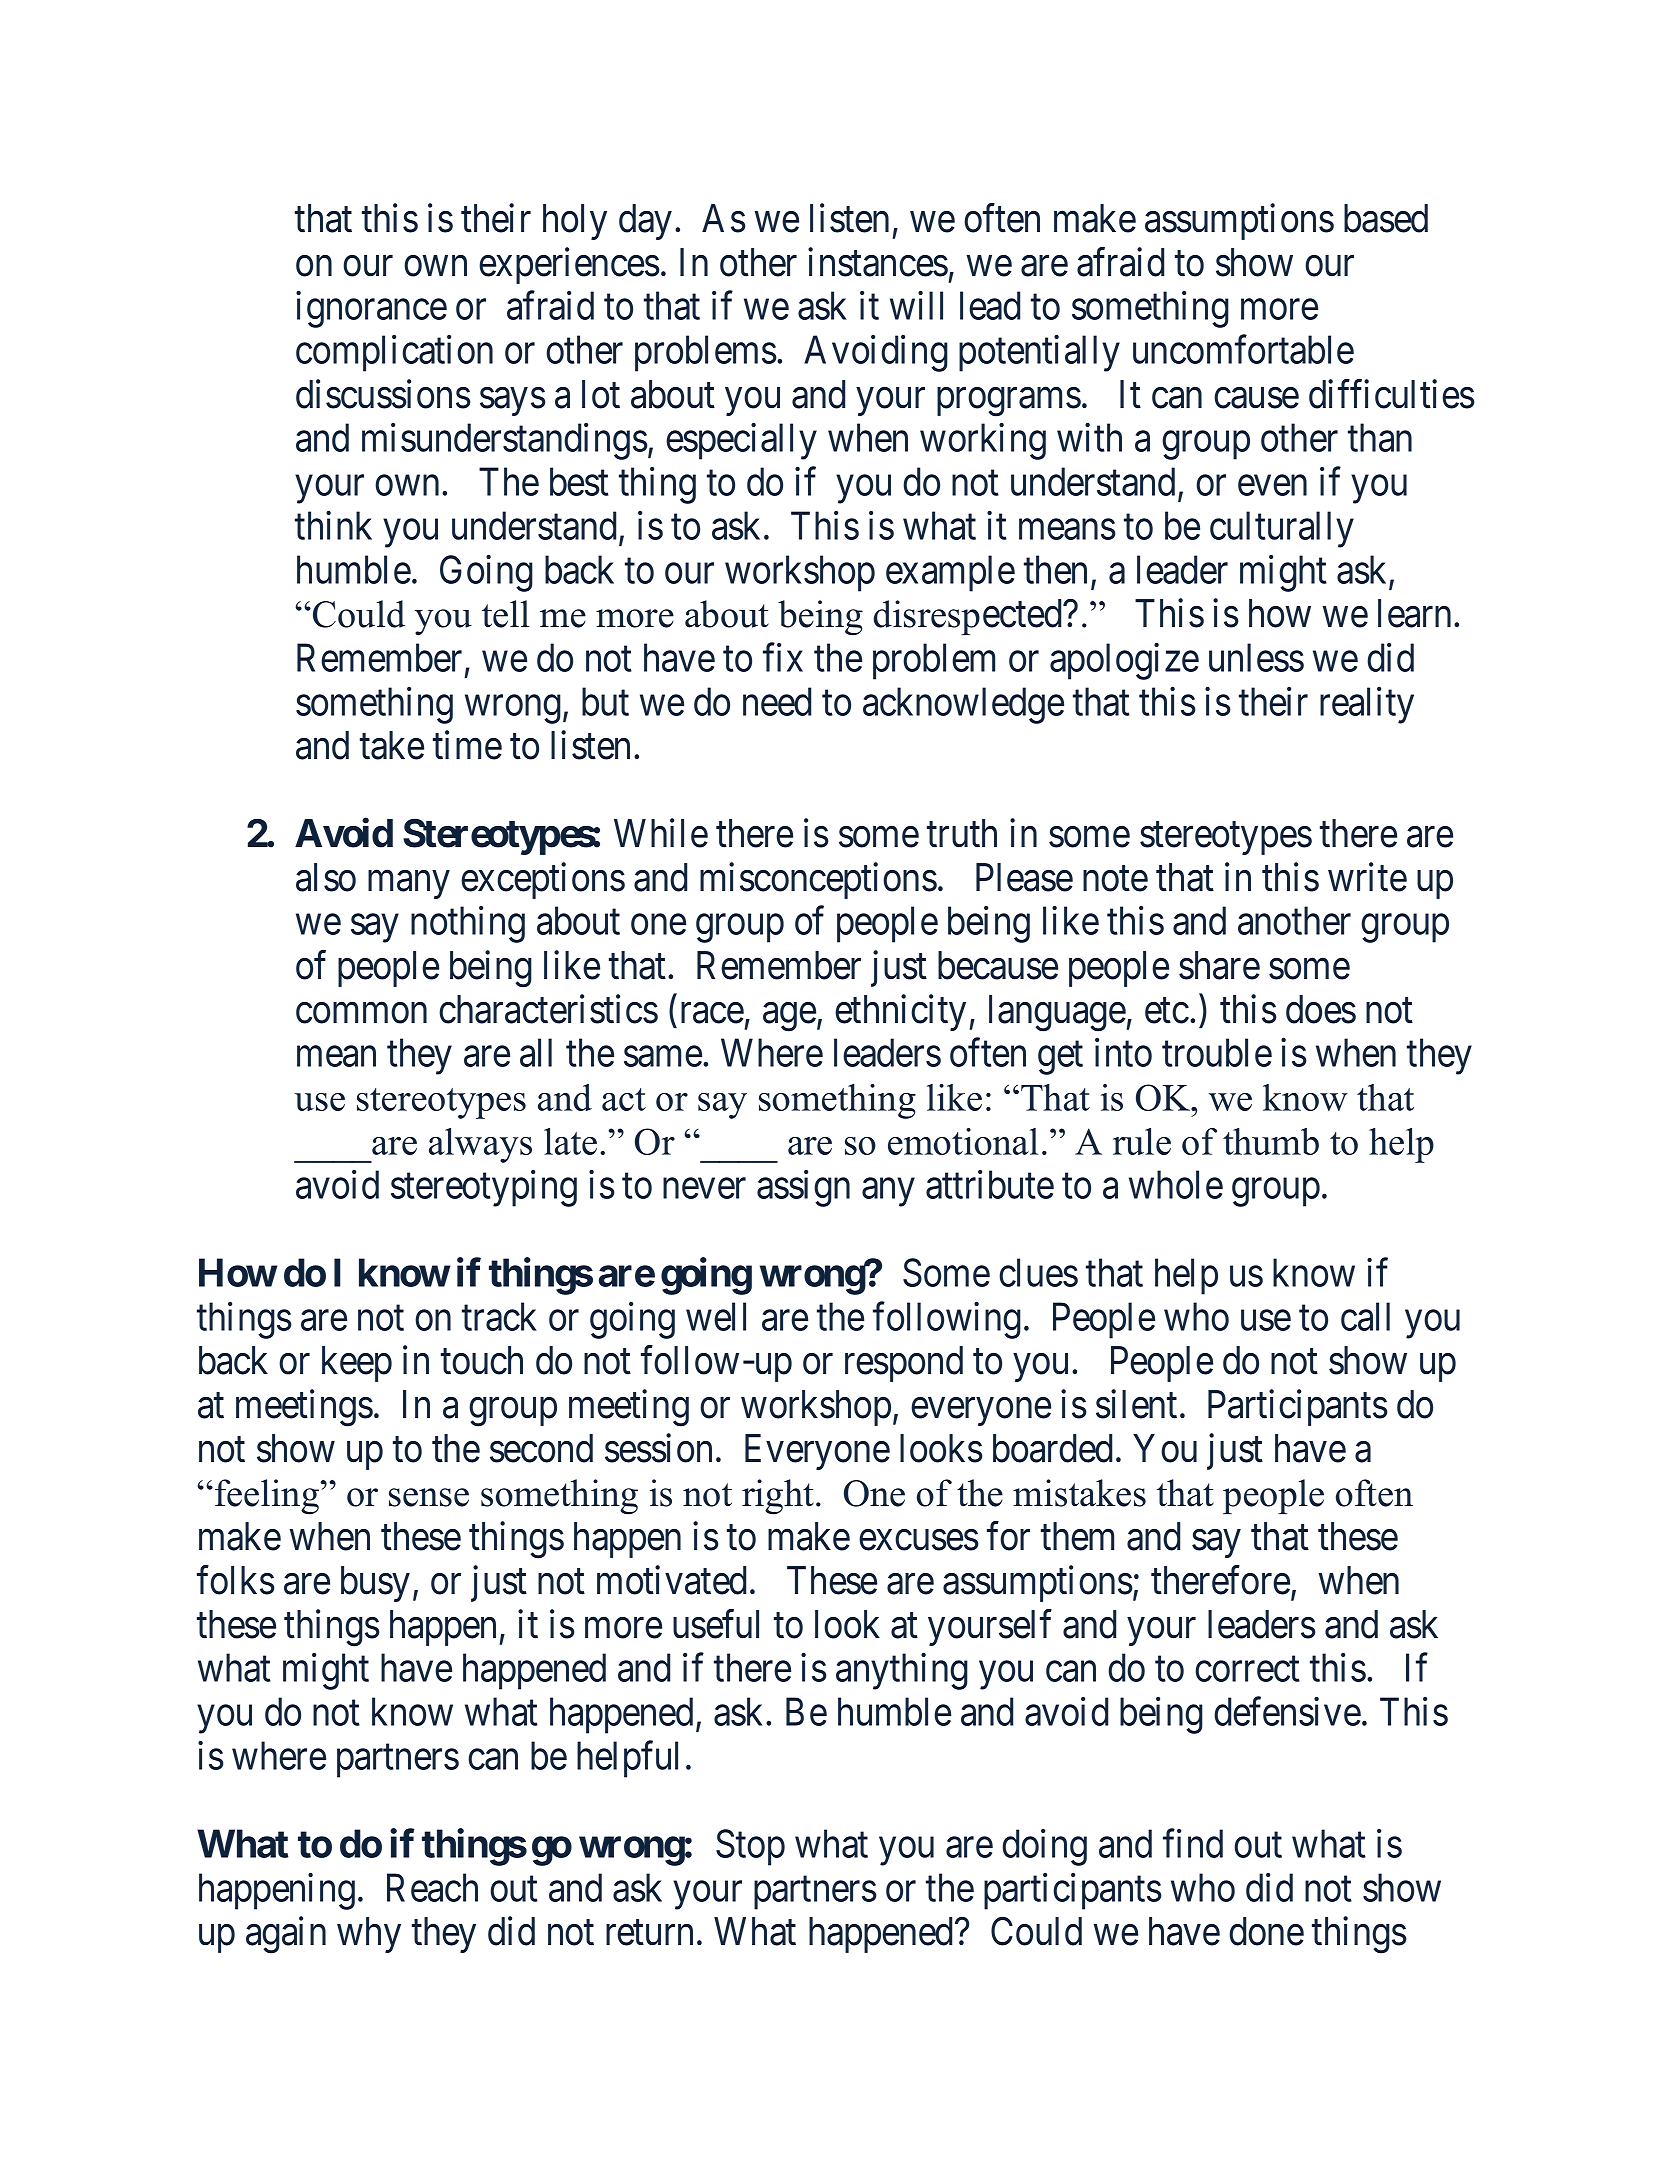 Image resolution: width=1670 pixels, height=2161 pixels. Describe the element at coordinates (783, 657) in the page. I see `fix` at that location.
